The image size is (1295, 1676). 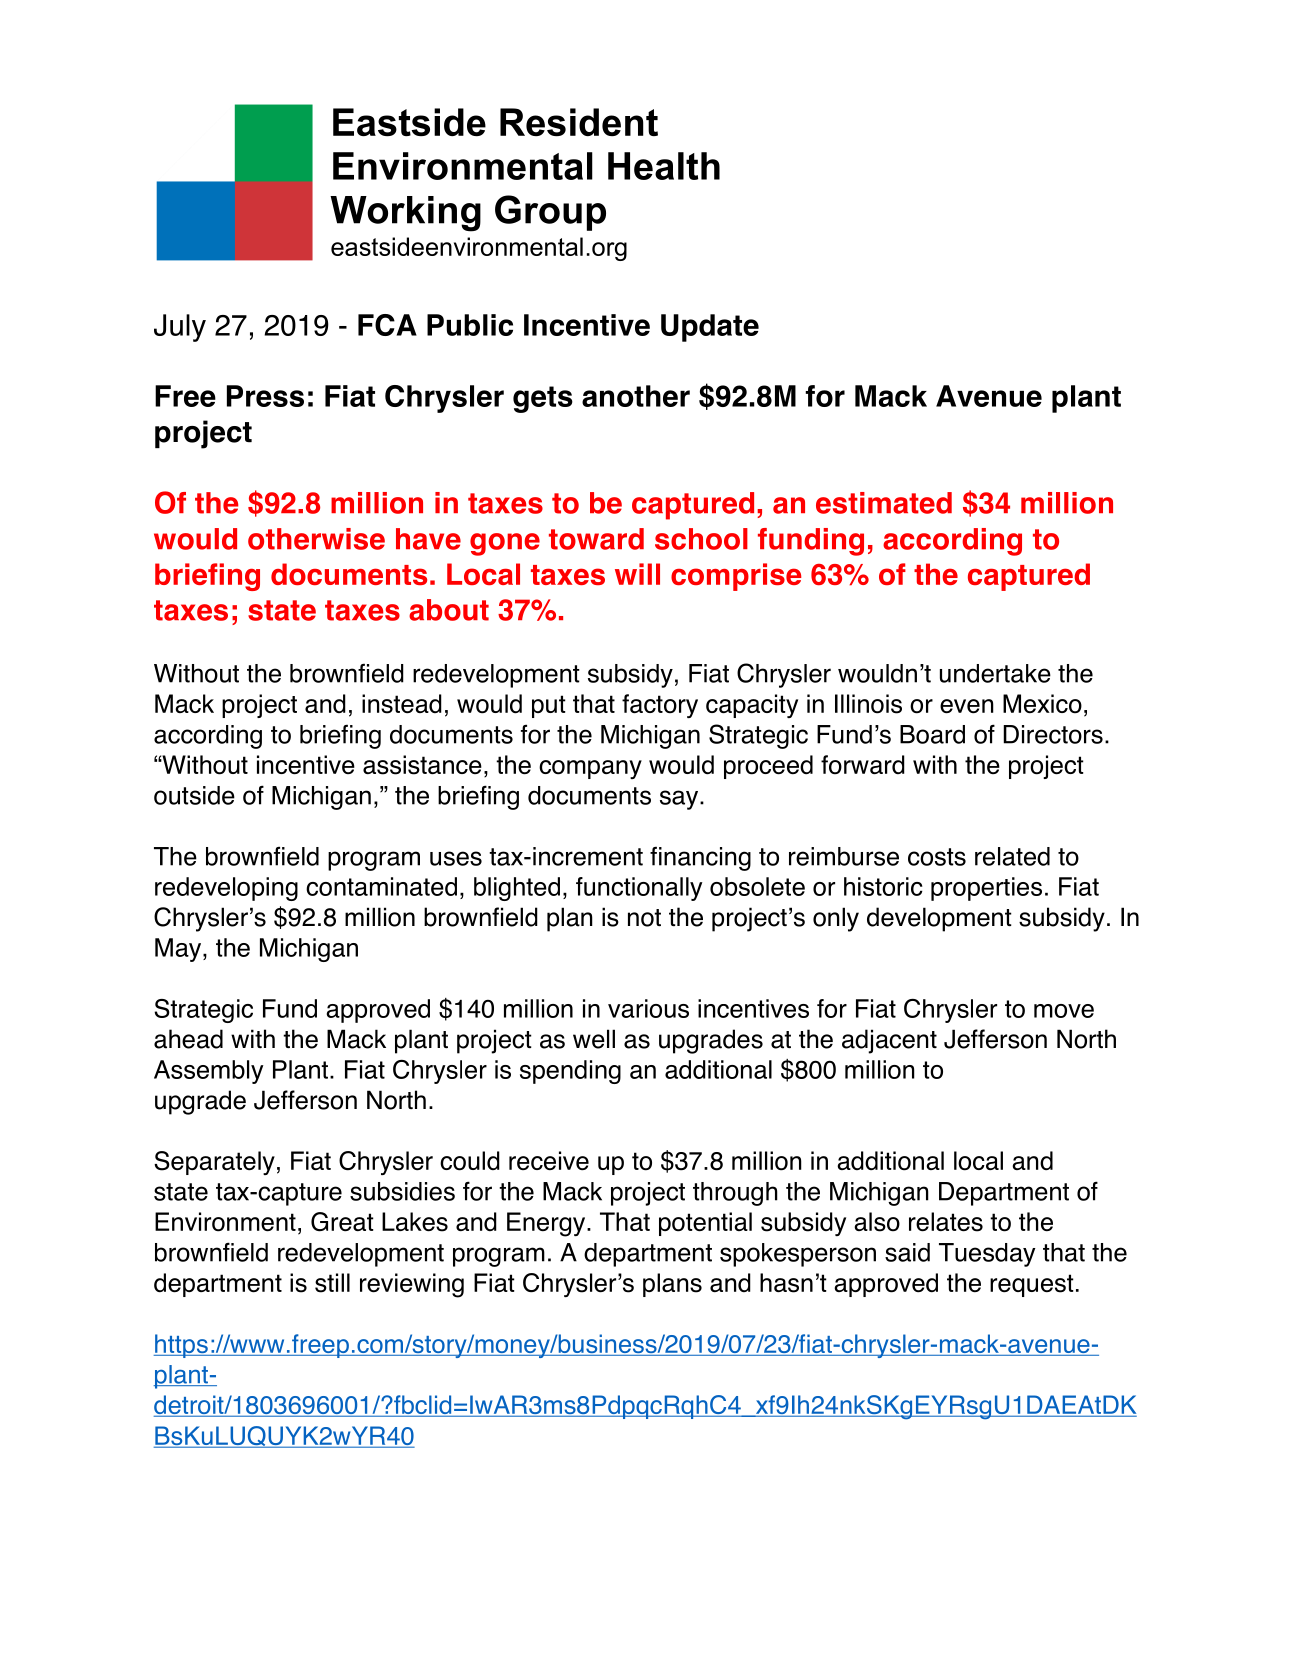 I want to click on Working, so click(x=405, y=214).
